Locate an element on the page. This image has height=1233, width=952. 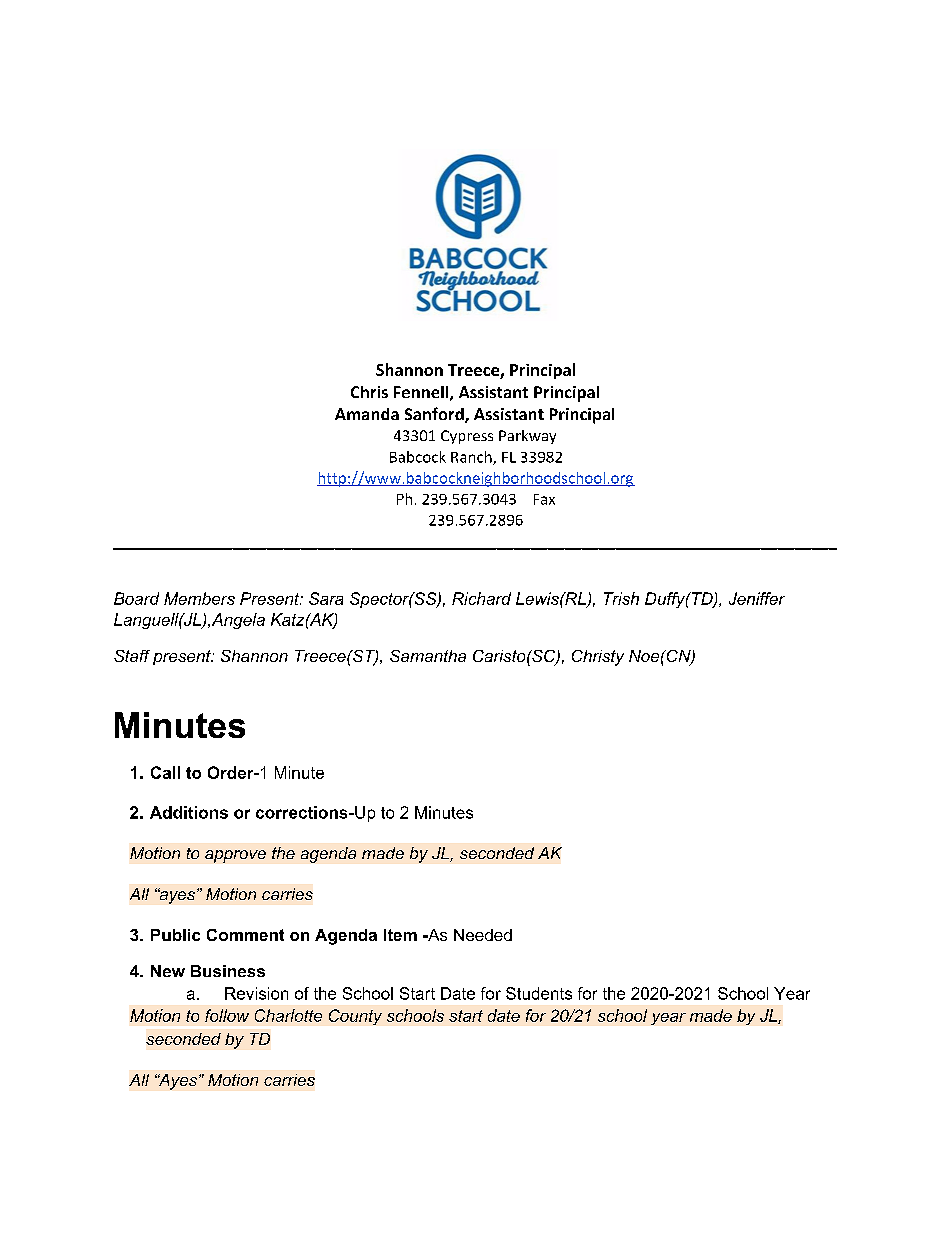
Members is located at coordinates (199, 598).
